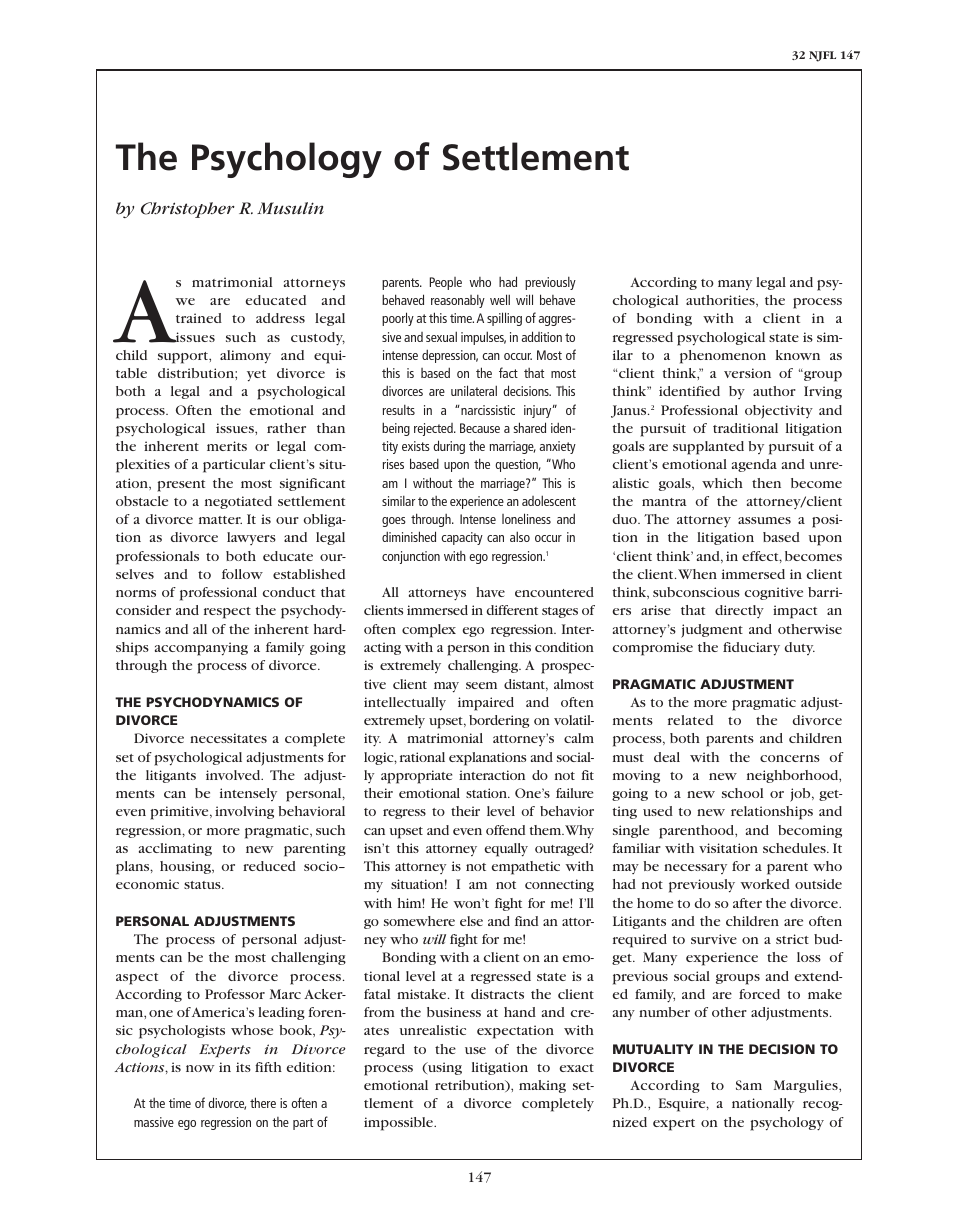 The height and width of the screenshot is (1232, 958). What do you see at coordinates (481, 685) in the screenshot?
I see `seem` at bounding box center [481, 685].
